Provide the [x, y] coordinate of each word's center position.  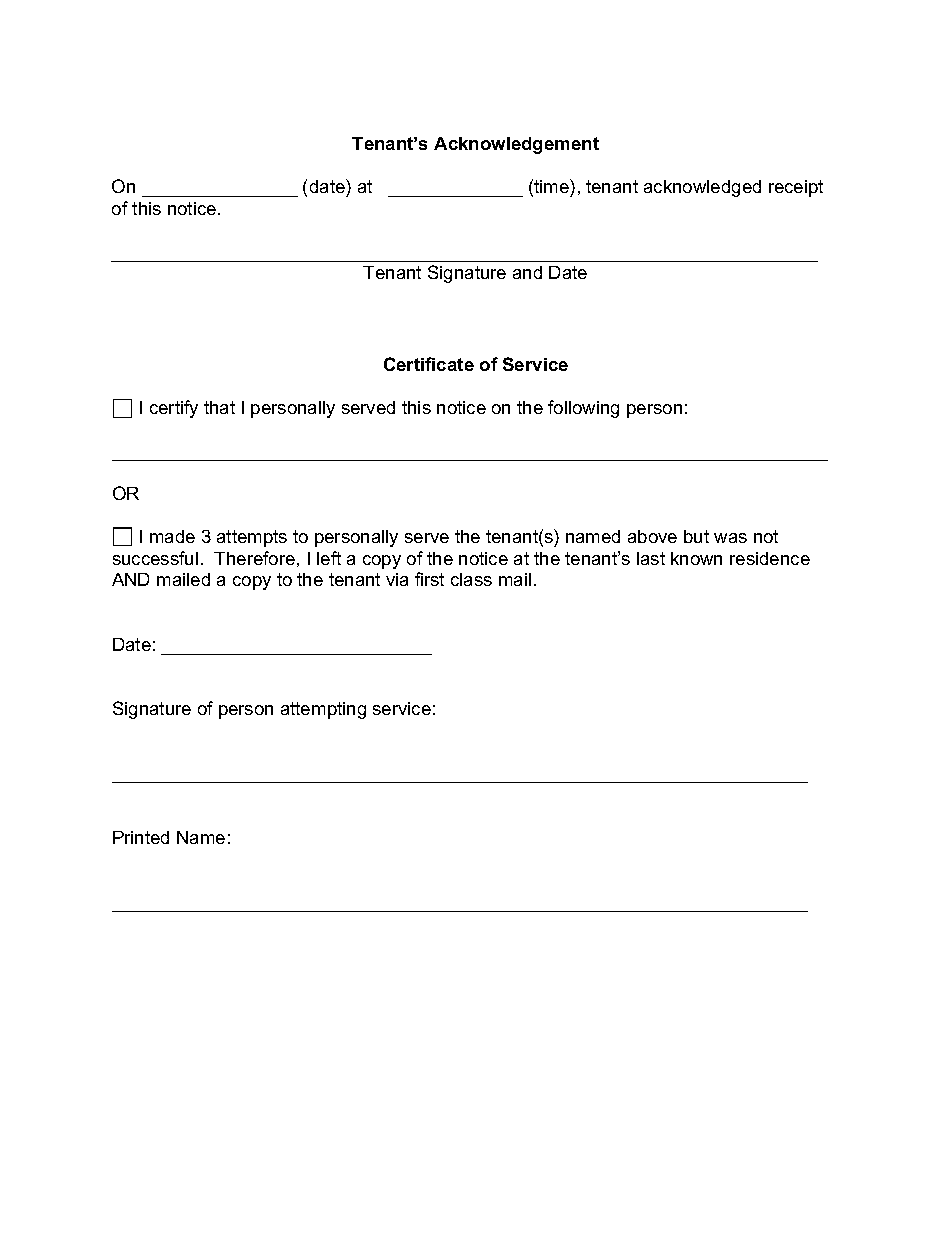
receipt [796, 188]
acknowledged [702, 188]
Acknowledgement [516, 145]
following [583, 409]
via [397, 579]
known [696, 558]
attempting [323, 710]
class [471, 579]
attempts [252, 538]
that [219, 407]
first [429, 579]
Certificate [429, 364]
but [696, 536]
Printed [141, 837]
